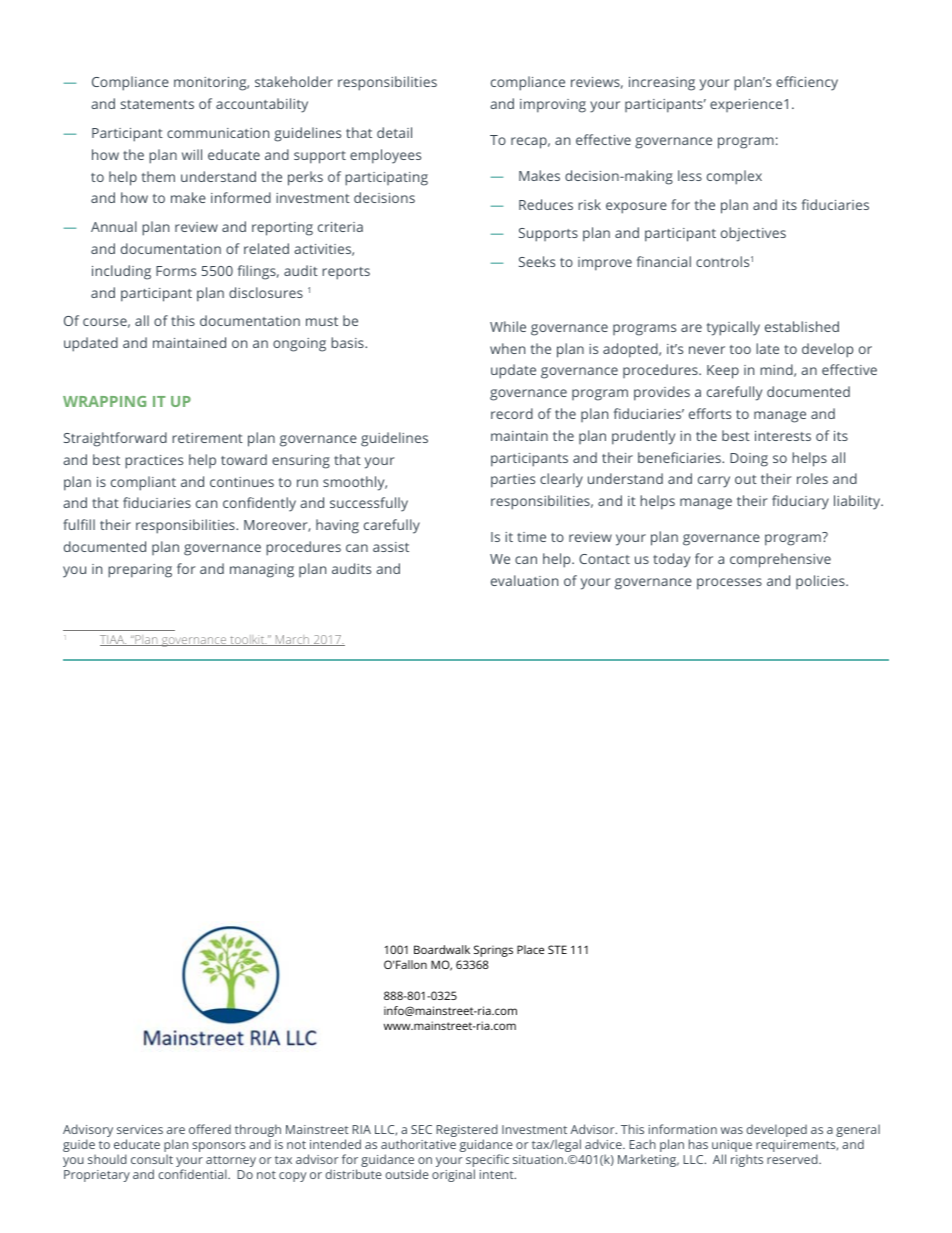 The width and height of the image is (952, 1233). I want to click on detail, so click(394, 132).
